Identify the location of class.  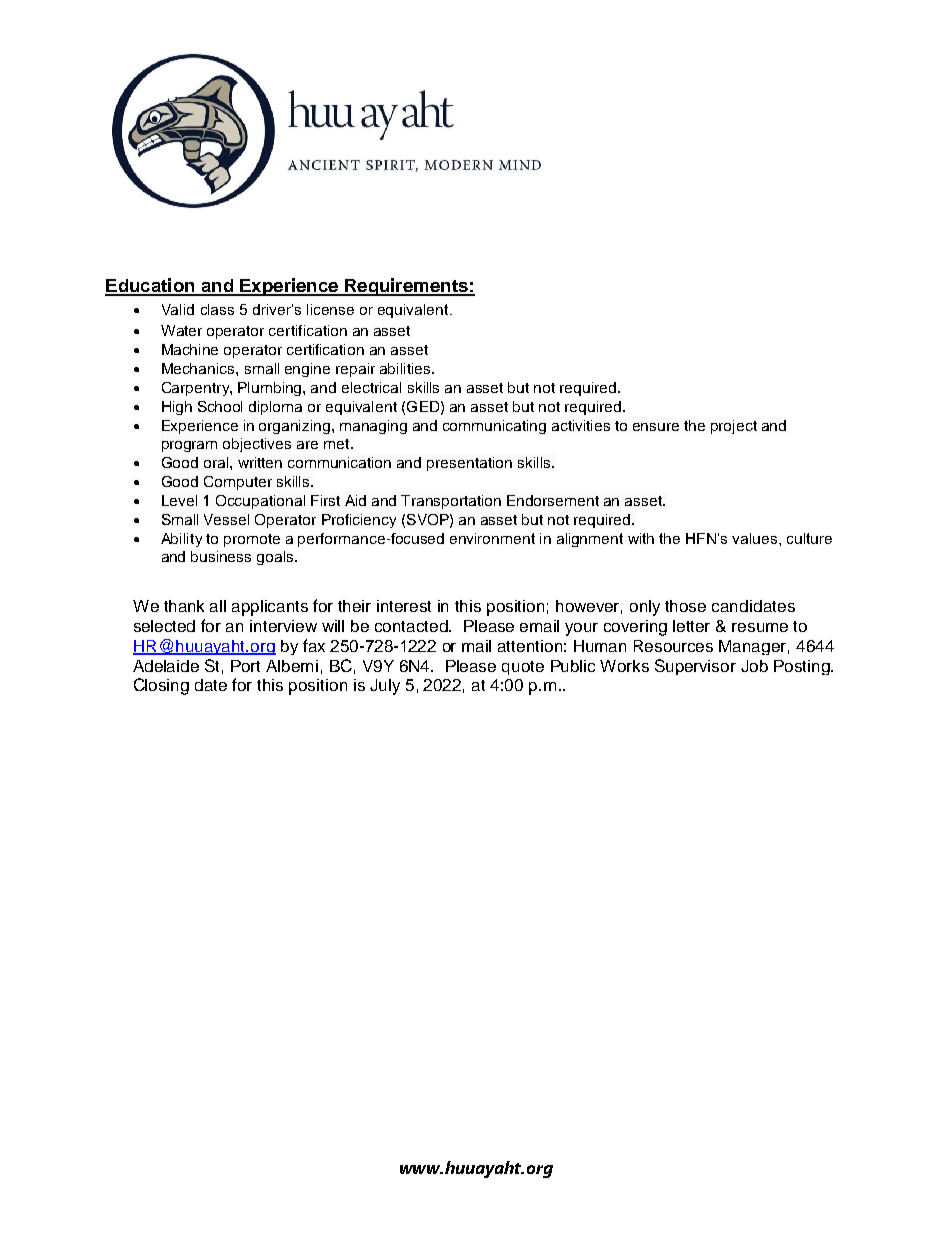
(217, 309).
